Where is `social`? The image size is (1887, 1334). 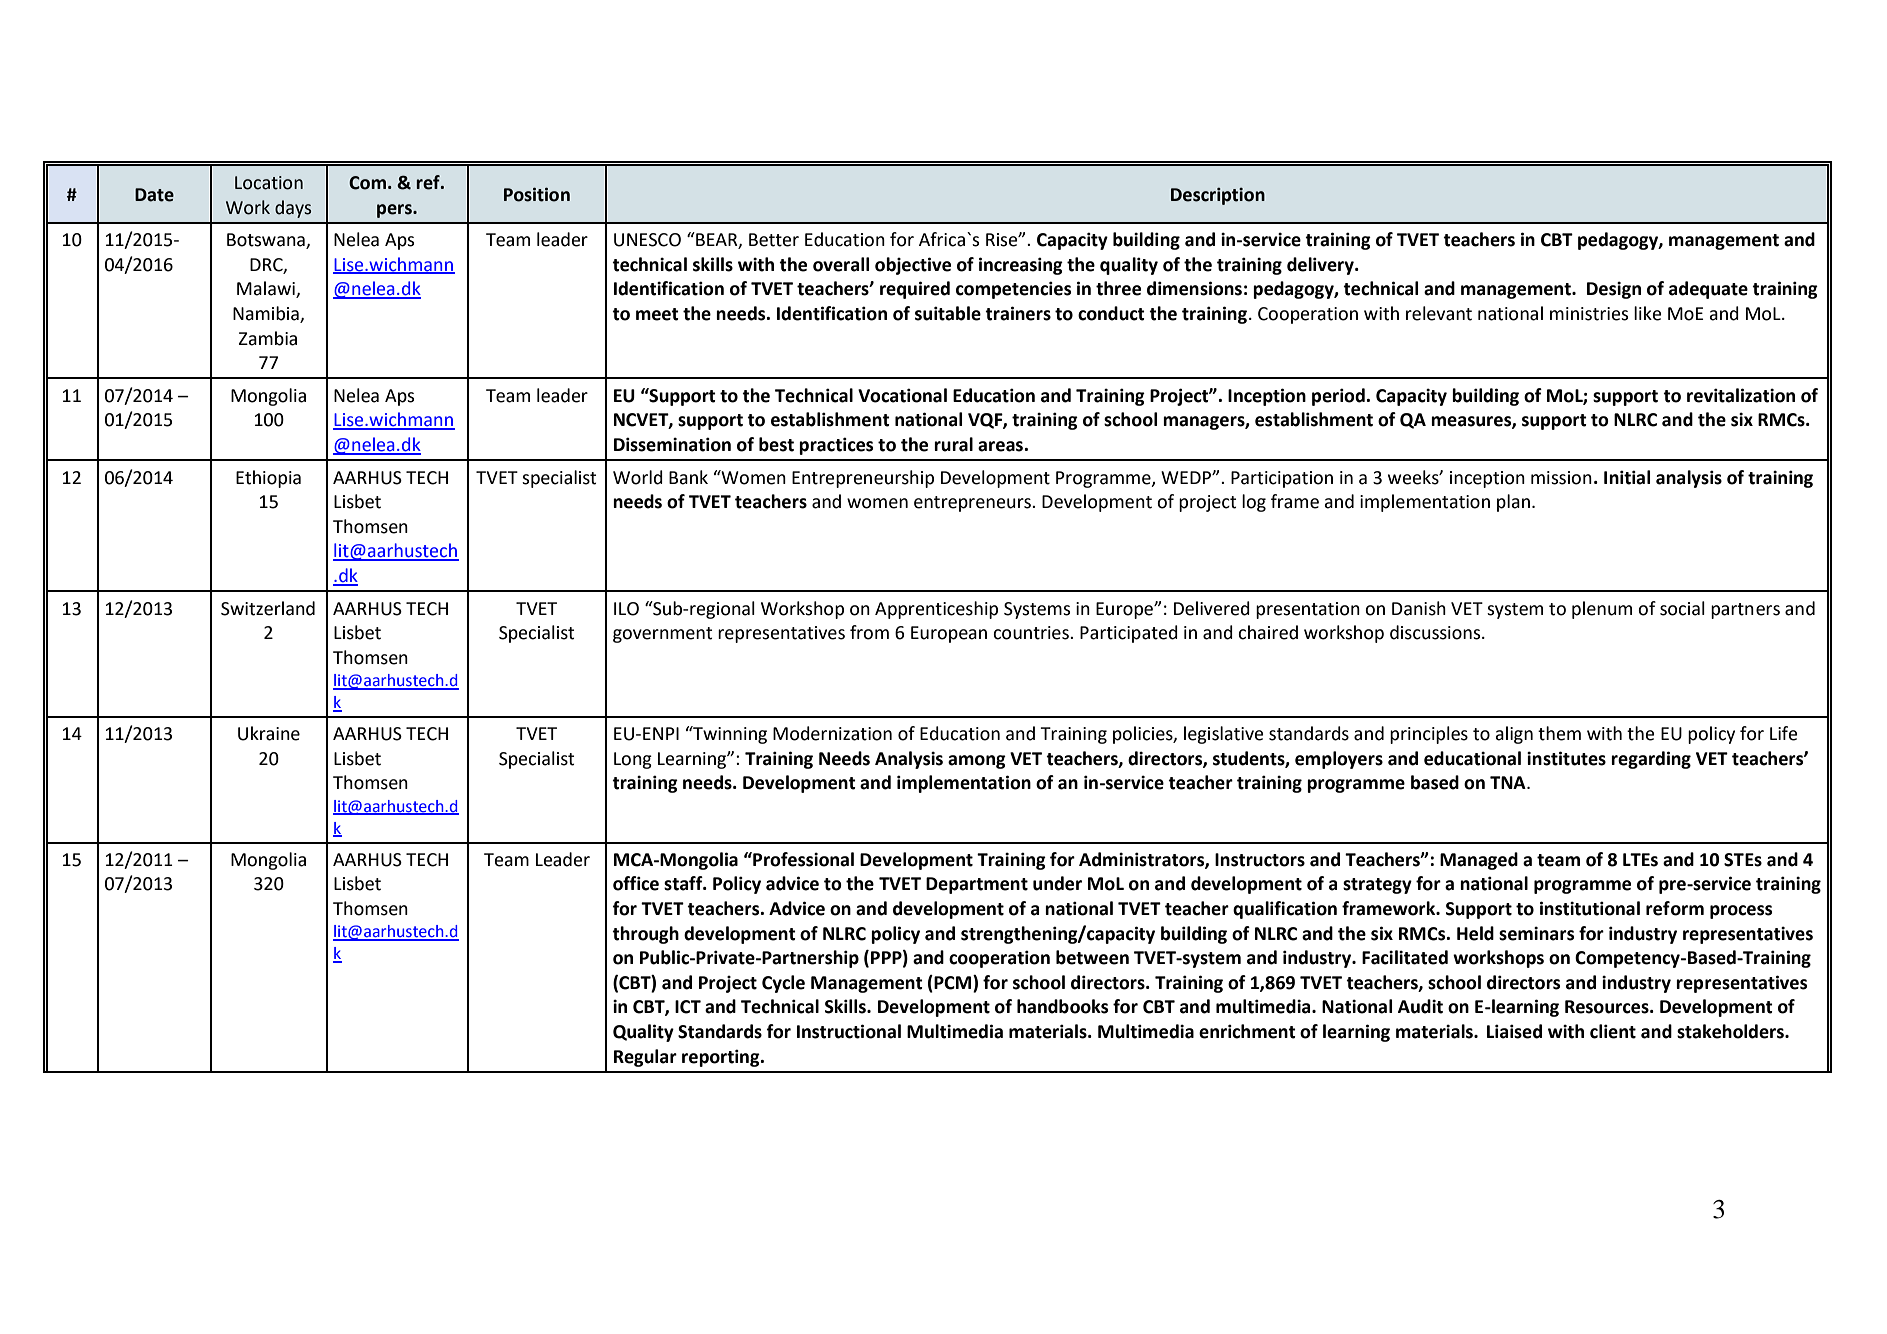 social is located at coordinates (1682, 608).
